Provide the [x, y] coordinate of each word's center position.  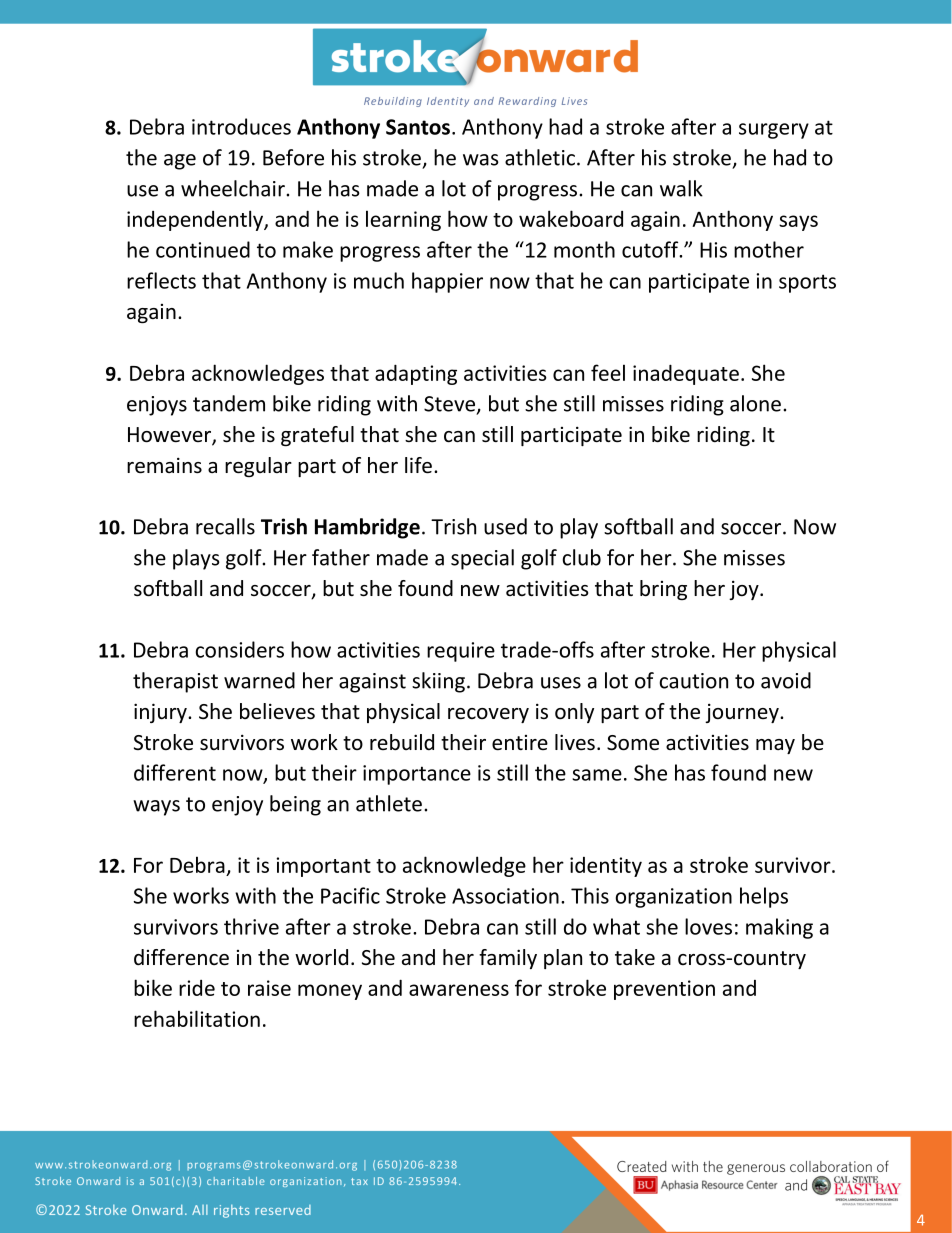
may [775, 746]
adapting [416, 374]
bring [663, 590]
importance [417, 775]
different [175, 772]
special [482, 559]
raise [269, 988]
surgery [774, 131]
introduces [241, 126]
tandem [229, 403]
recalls [225, 526]
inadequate [686, 374]
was [481, 160]
